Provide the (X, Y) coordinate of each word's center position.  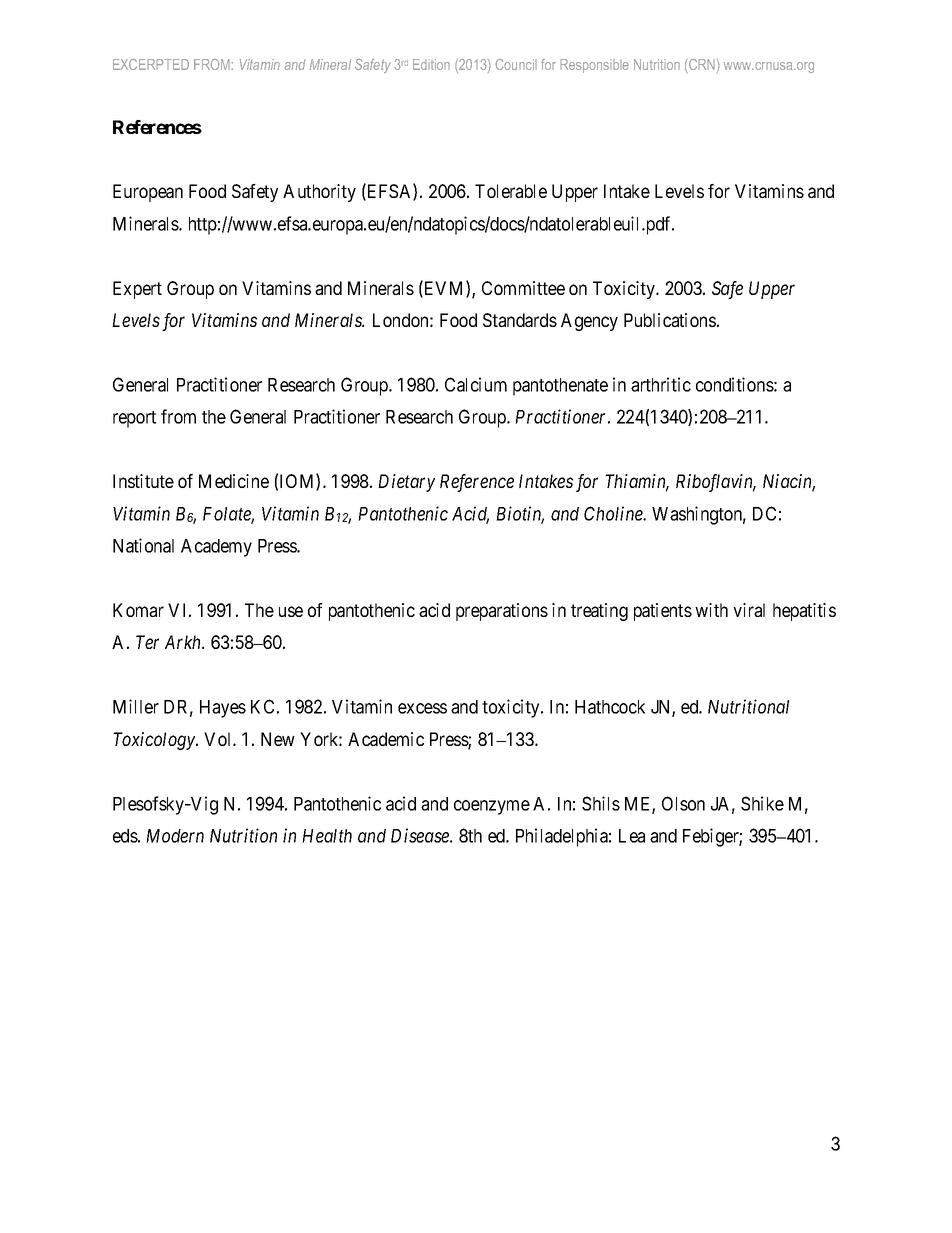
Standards (520, 320)
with (711, 610)
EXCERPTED (151, 64)
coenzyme (492, 807)
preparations (502, 612)
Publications (670, 320)
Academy (216, 548)
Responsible (594, 66)
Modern (175, 836)
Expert (137, 290)
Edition (431, 64)
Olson (683, 803)
